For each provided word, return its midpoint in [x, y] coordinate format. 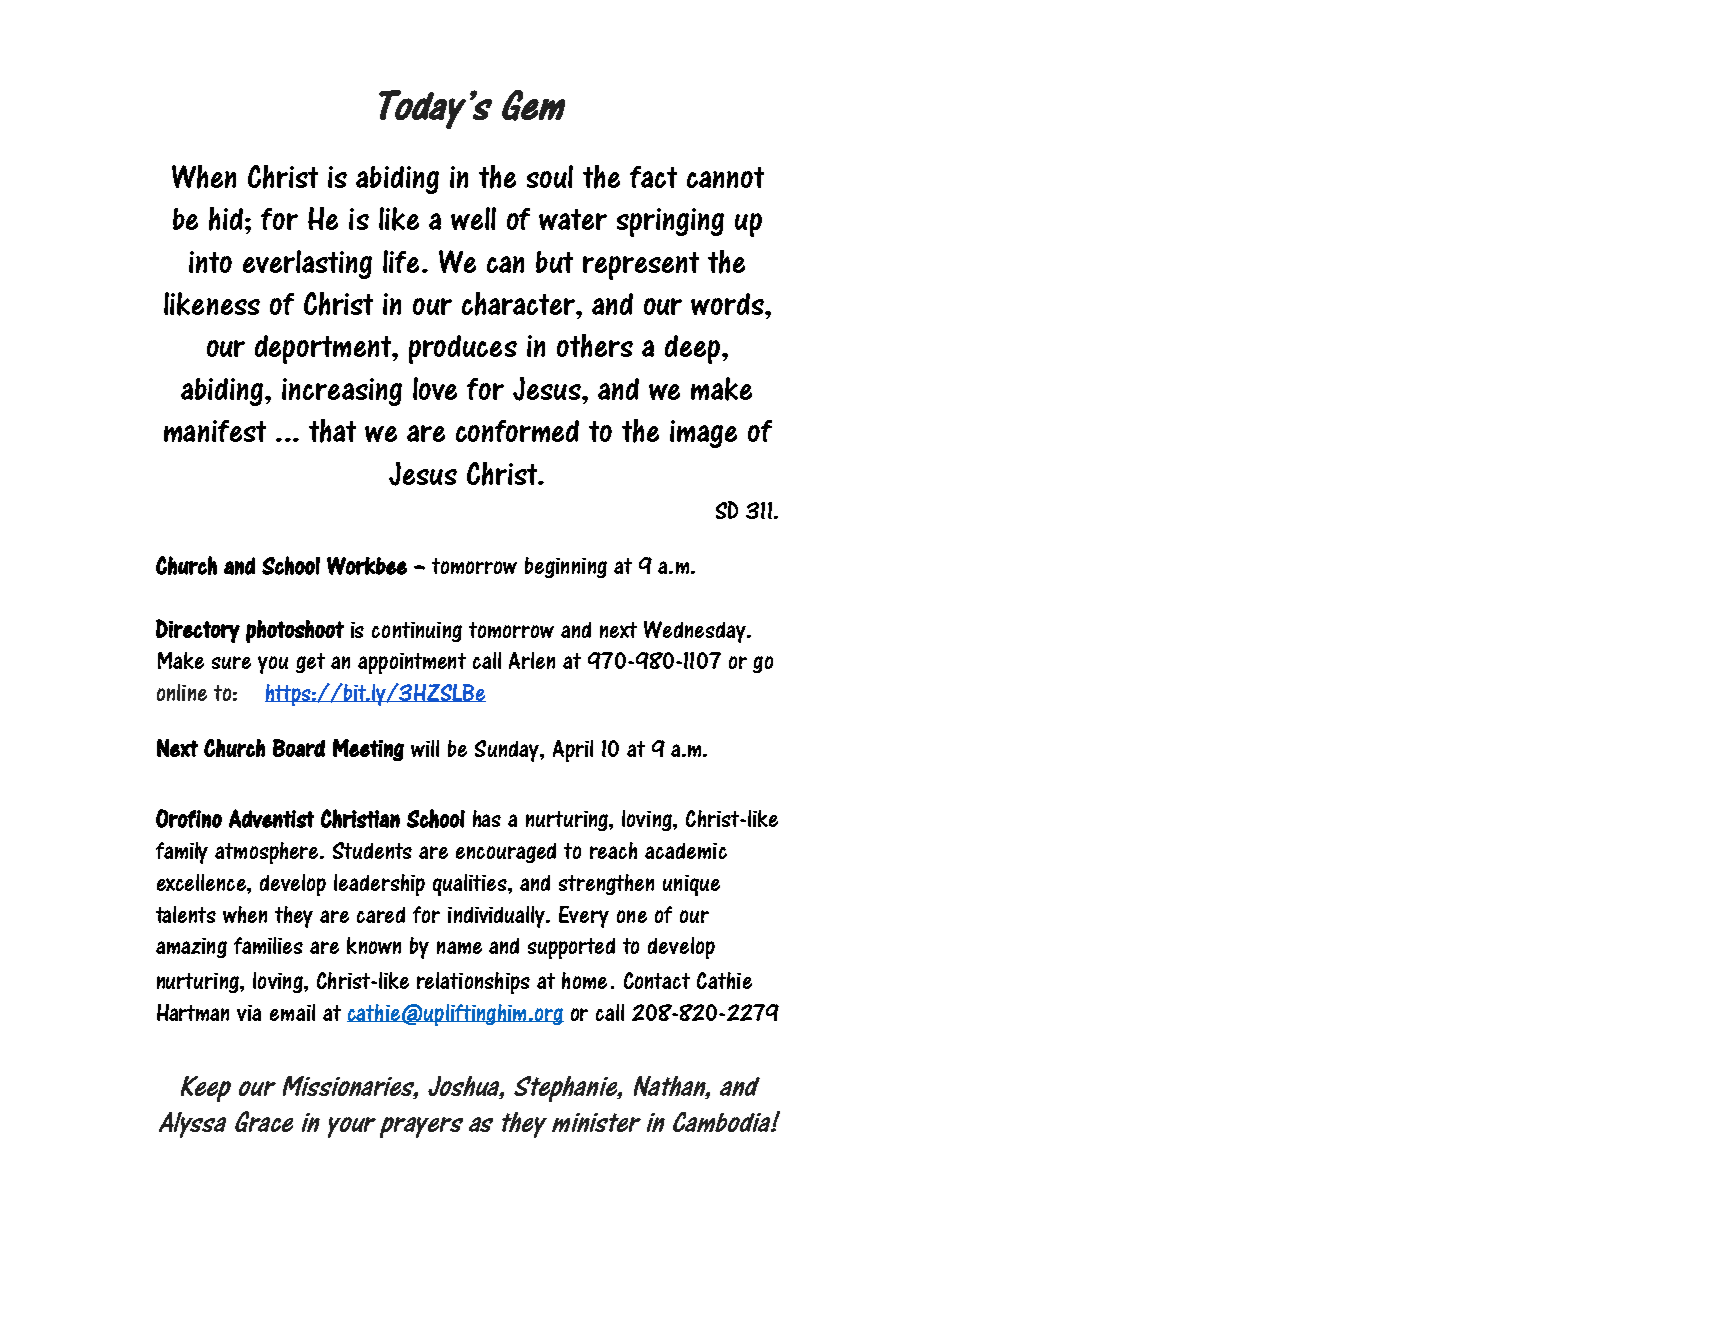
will [425, 748]
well [473, 218]
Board [299, 748]
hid [227, 219]
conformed [517, 431]
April [573, 751]
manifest [215, 431]
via [249, 1013]
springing [670, 222]
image [703, 434]
